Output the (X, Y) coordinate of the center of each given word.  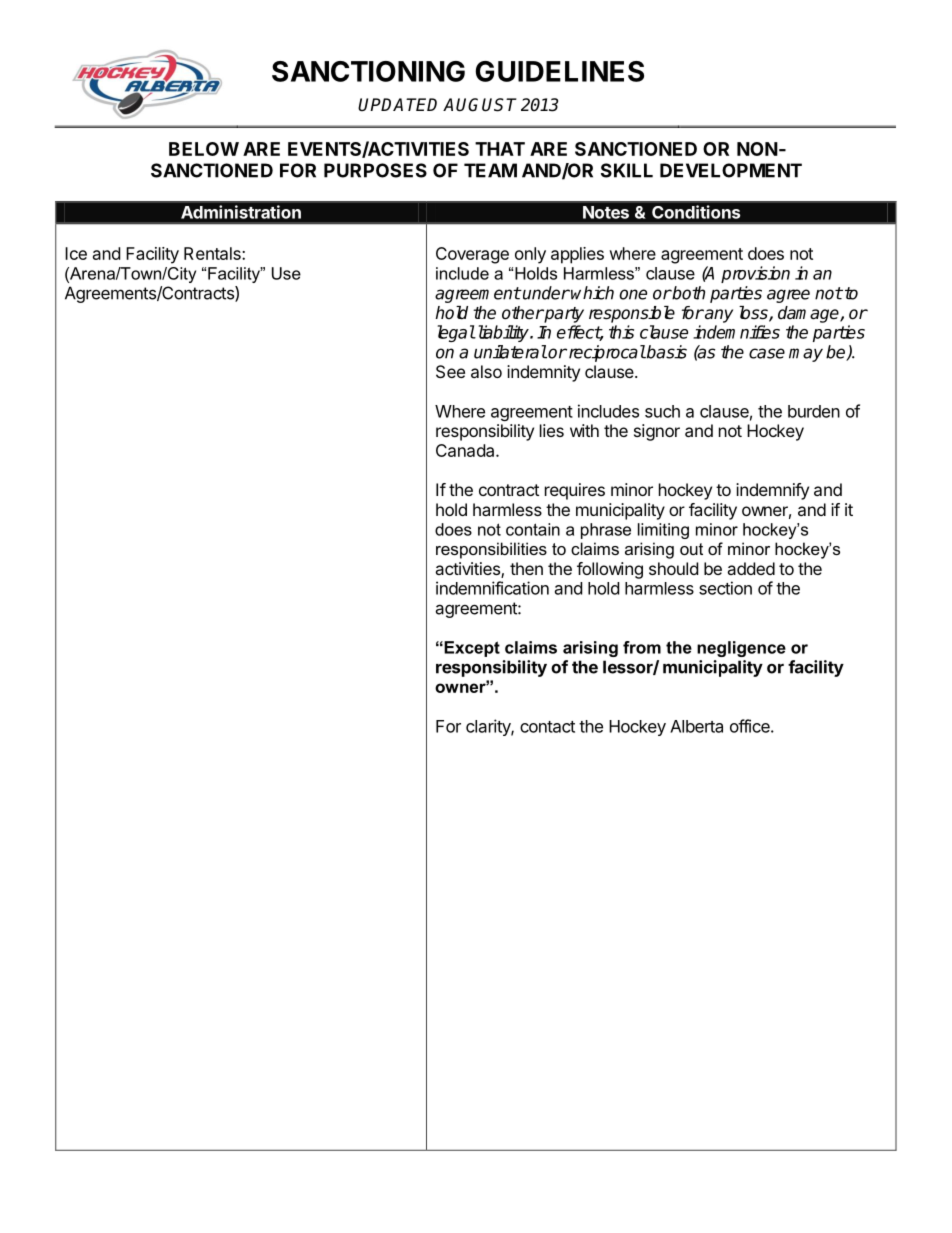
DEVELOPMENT (731, 170)
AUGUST (480, 105)
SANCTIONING (368, 71)
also (486, 371)
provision (755, 274)
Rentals (213, 253)
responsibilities (491, 550)
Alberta (696, 726)
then (526, 568)
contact (547, 727)
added (751, 568)
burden (814, 411)
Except (471, 649)
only (530, 255)
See (450, 371)
